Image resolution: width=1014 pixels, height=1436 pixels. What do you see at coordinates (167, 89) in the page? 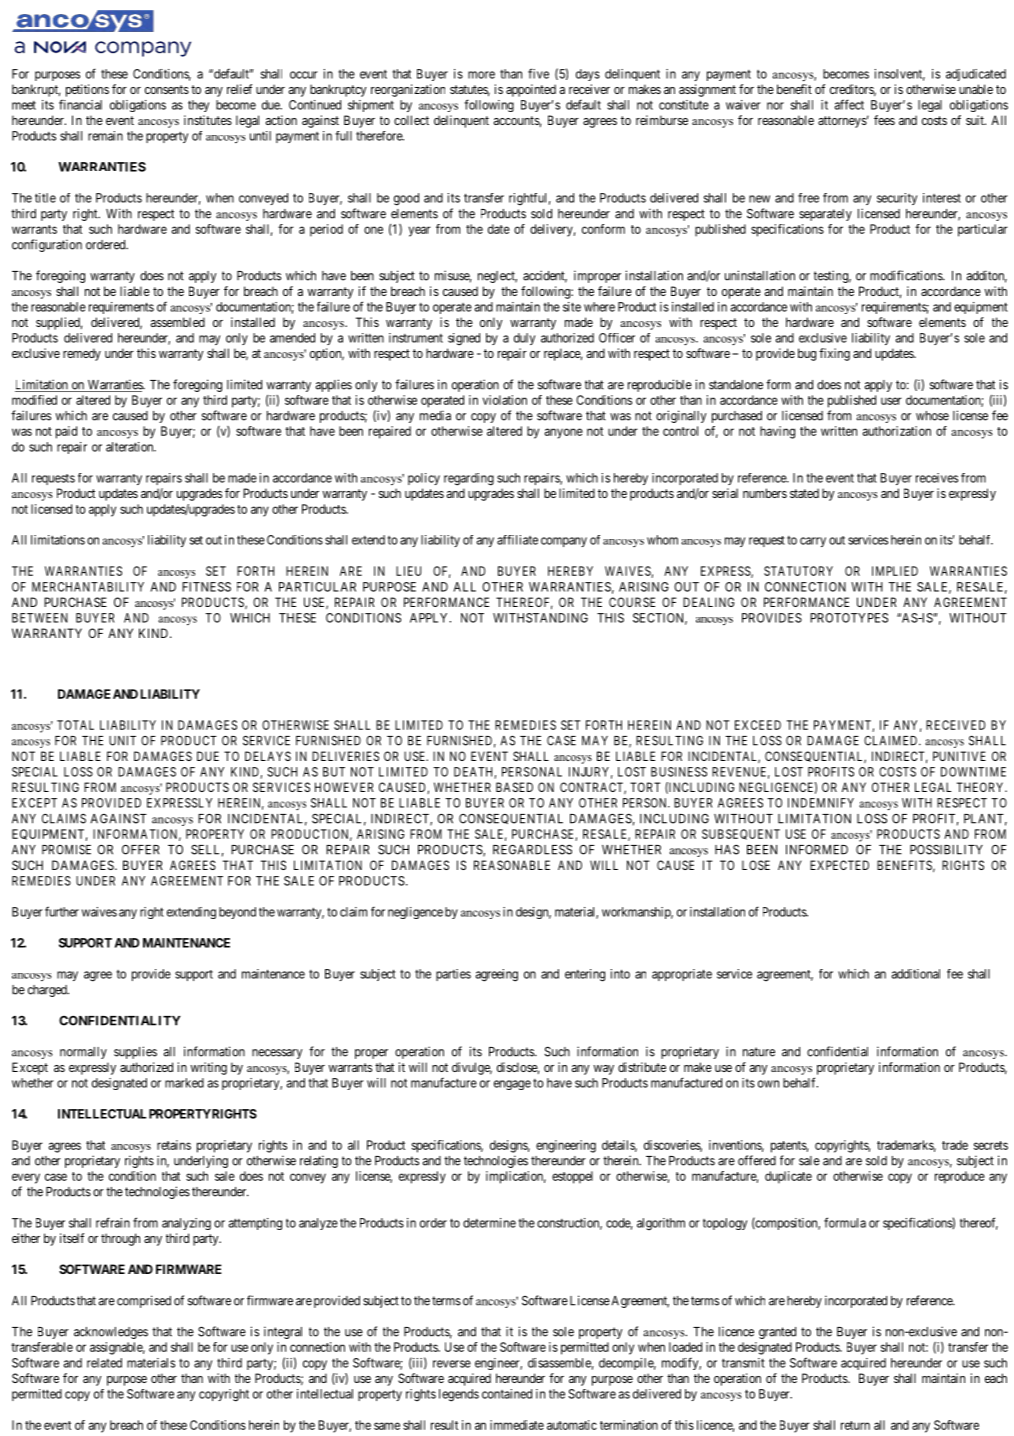
I see `consents` at bounding box center [167, 89].
